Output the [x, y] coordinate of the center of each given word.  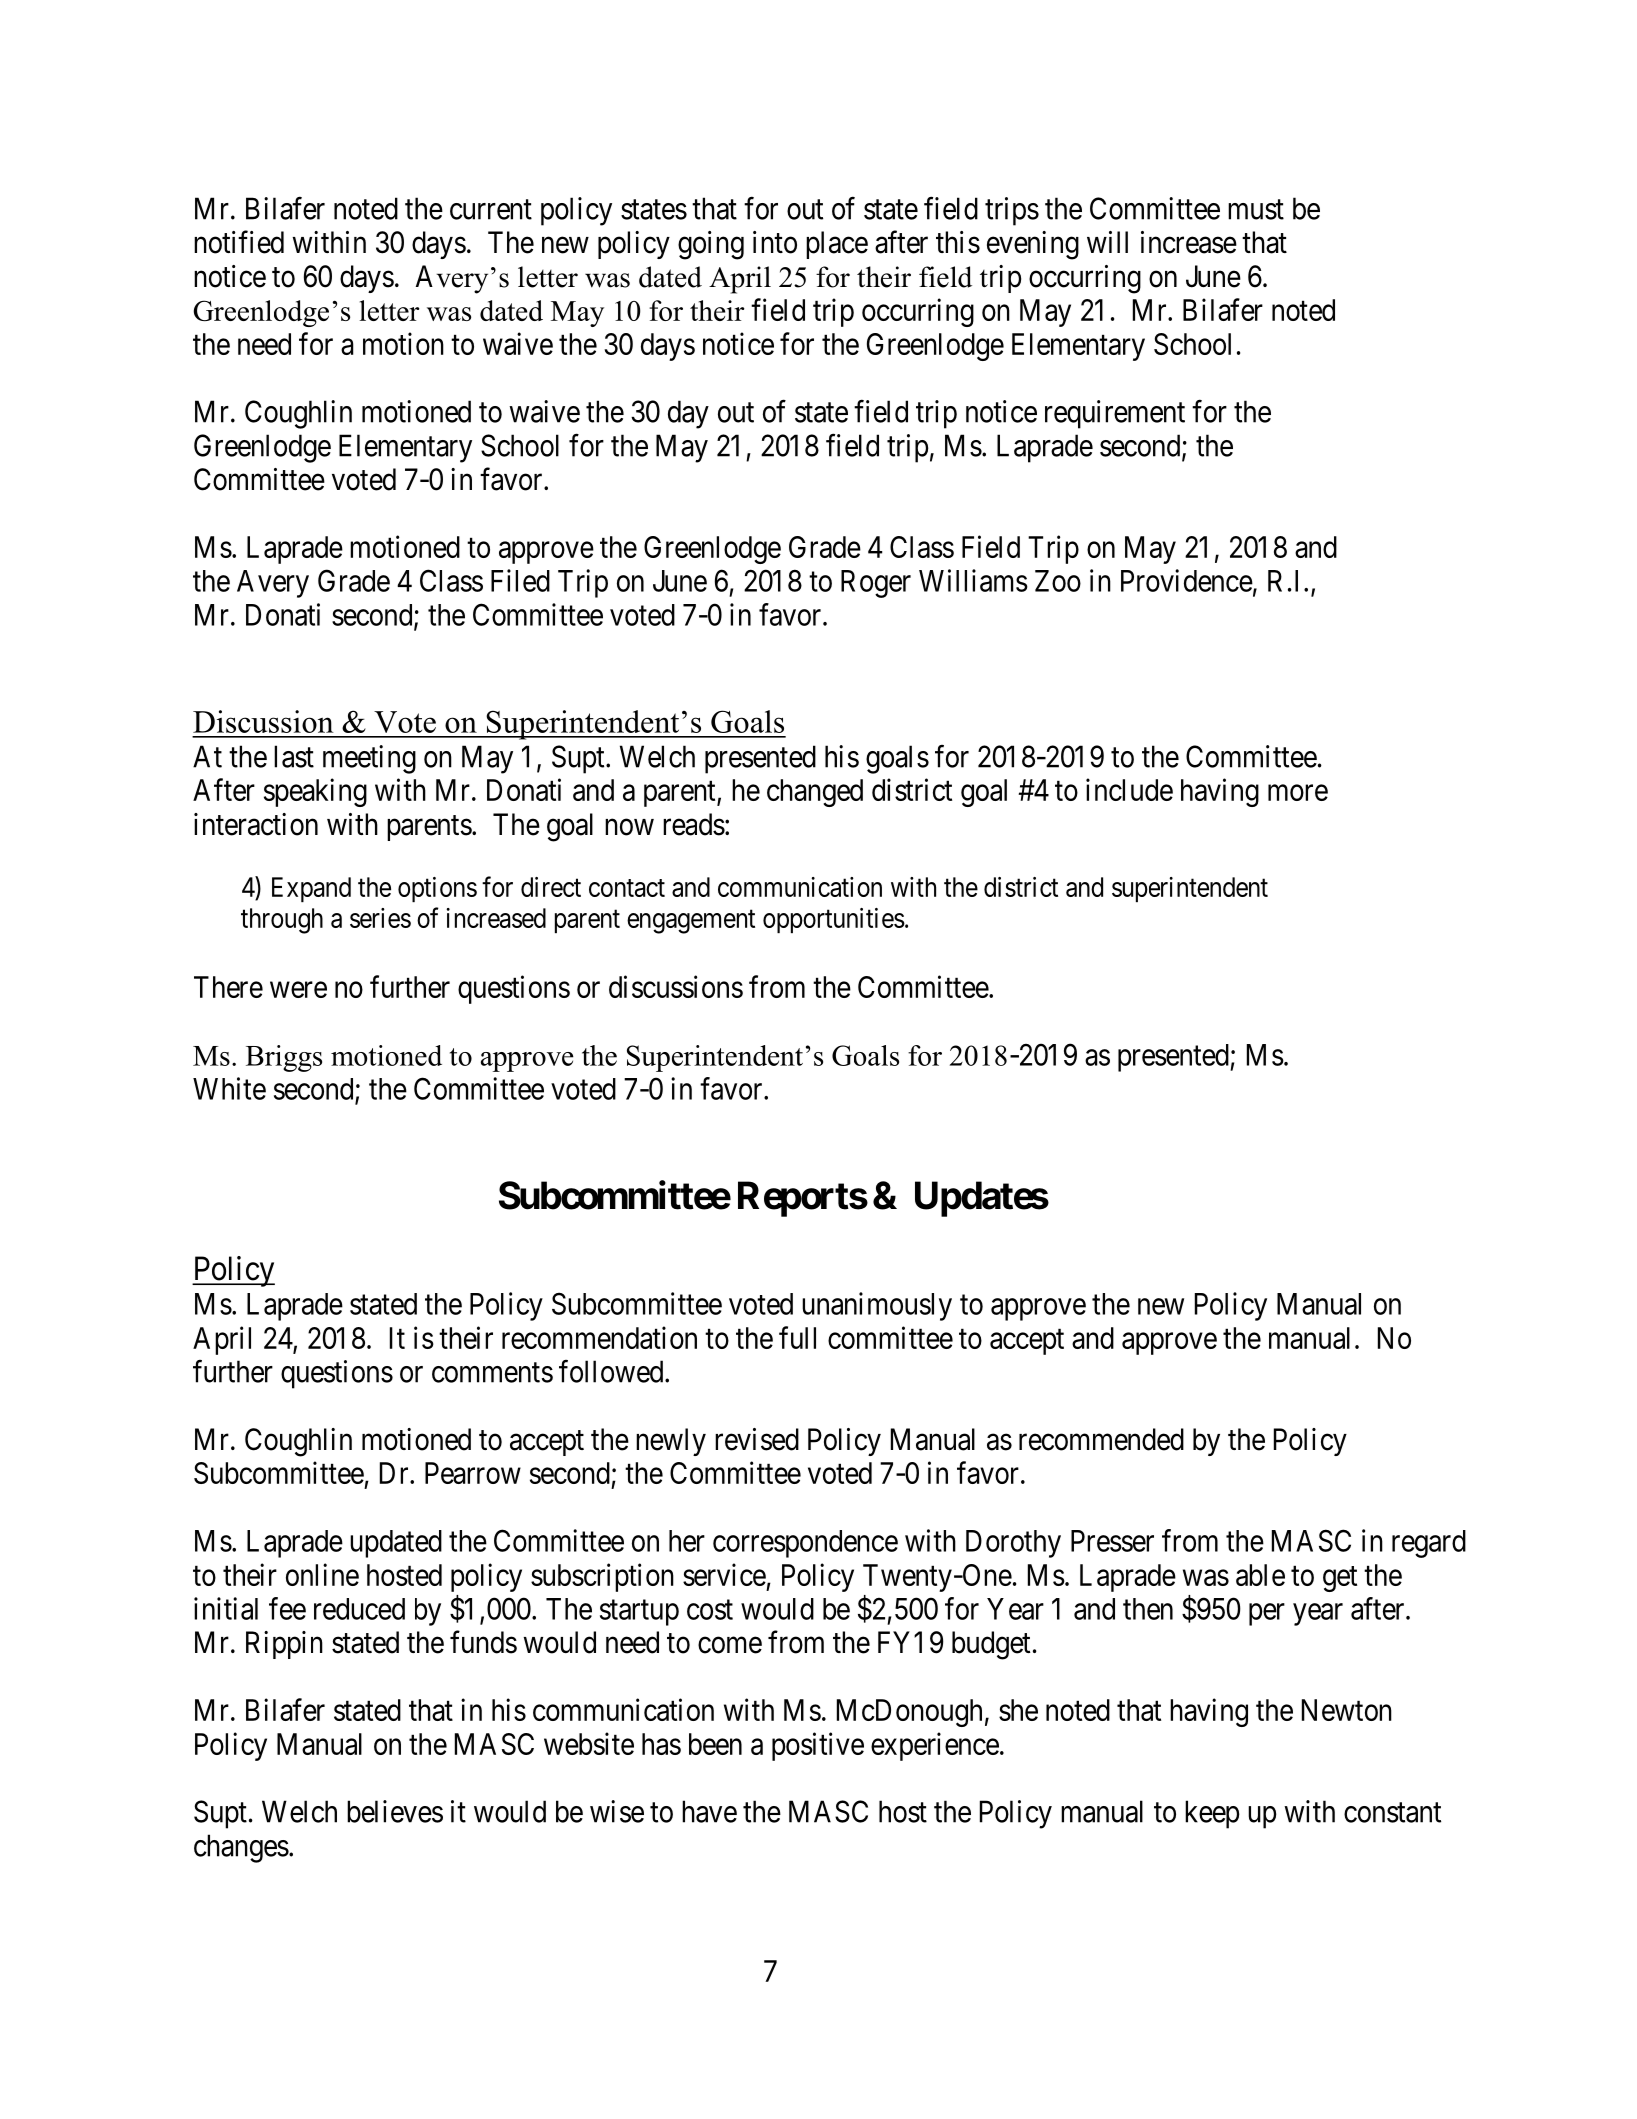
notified [239, 242]
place [837, 245]
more [1298, 793]
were [298, 990]
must [1256, 210]
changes [241, 1848]
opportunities [834, 920]
